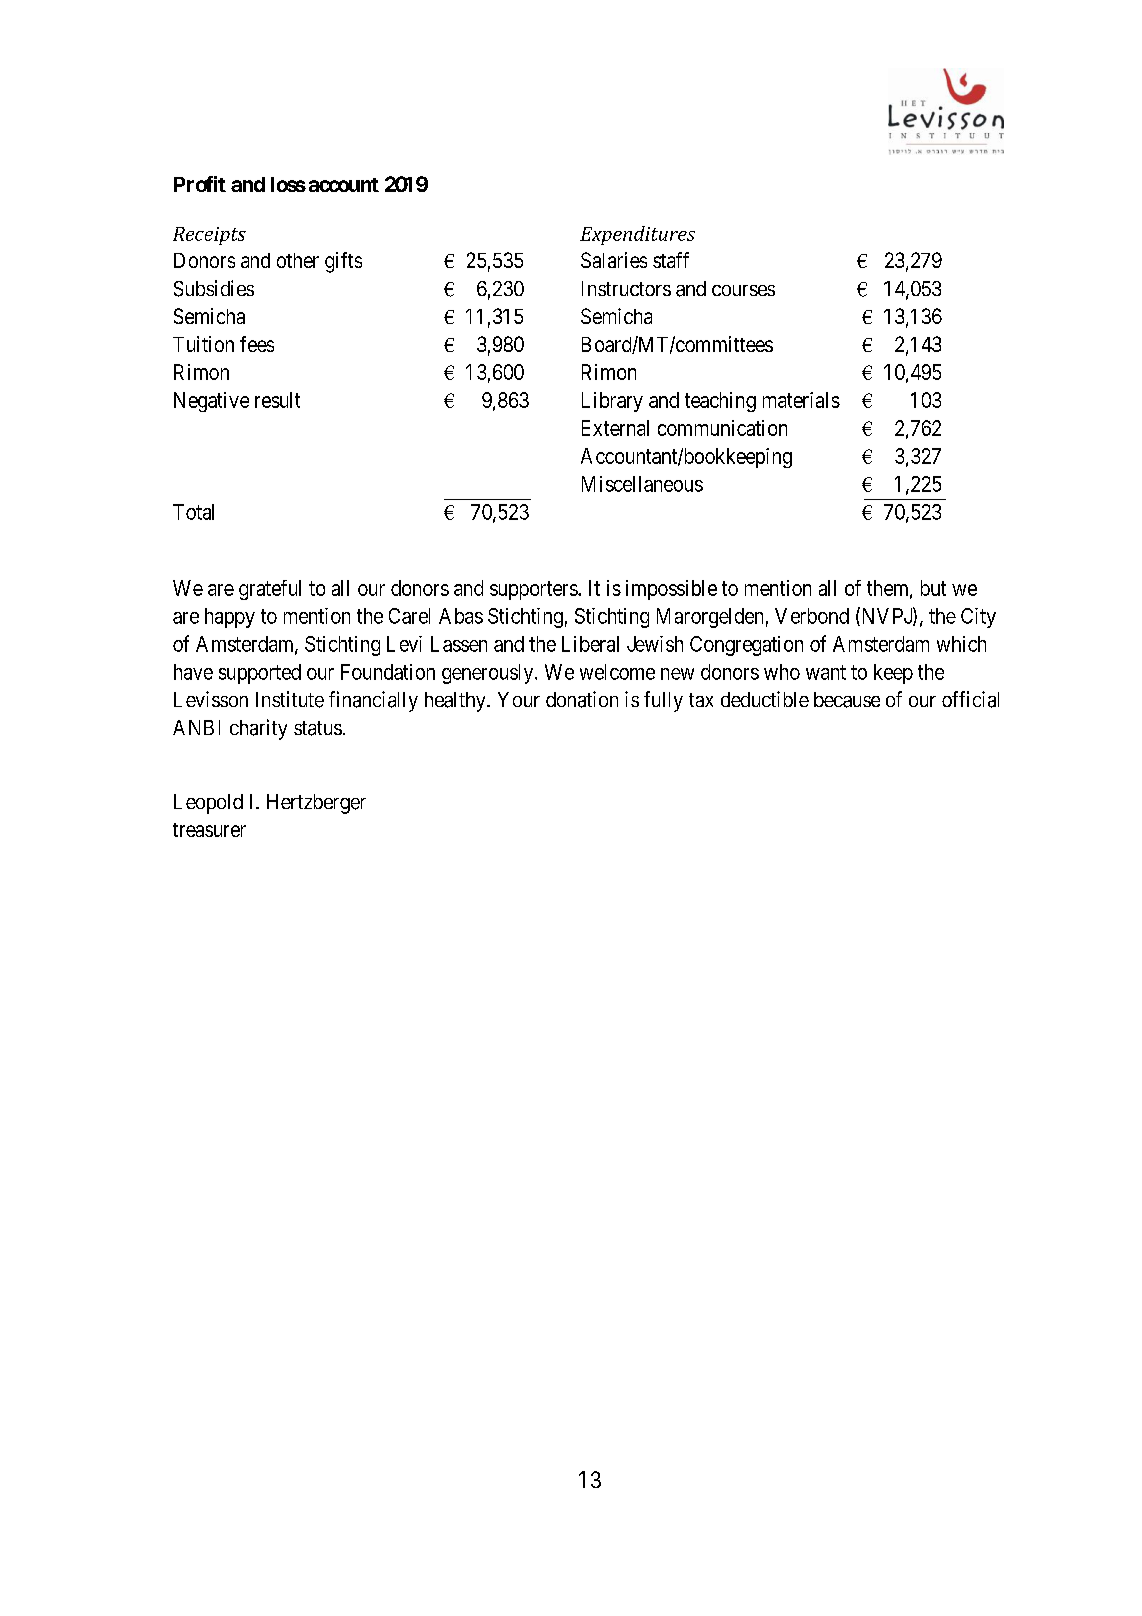 The height and width of the screenshot is (1616, 1142). I want to click on Expenditures, so click(637, 235).
